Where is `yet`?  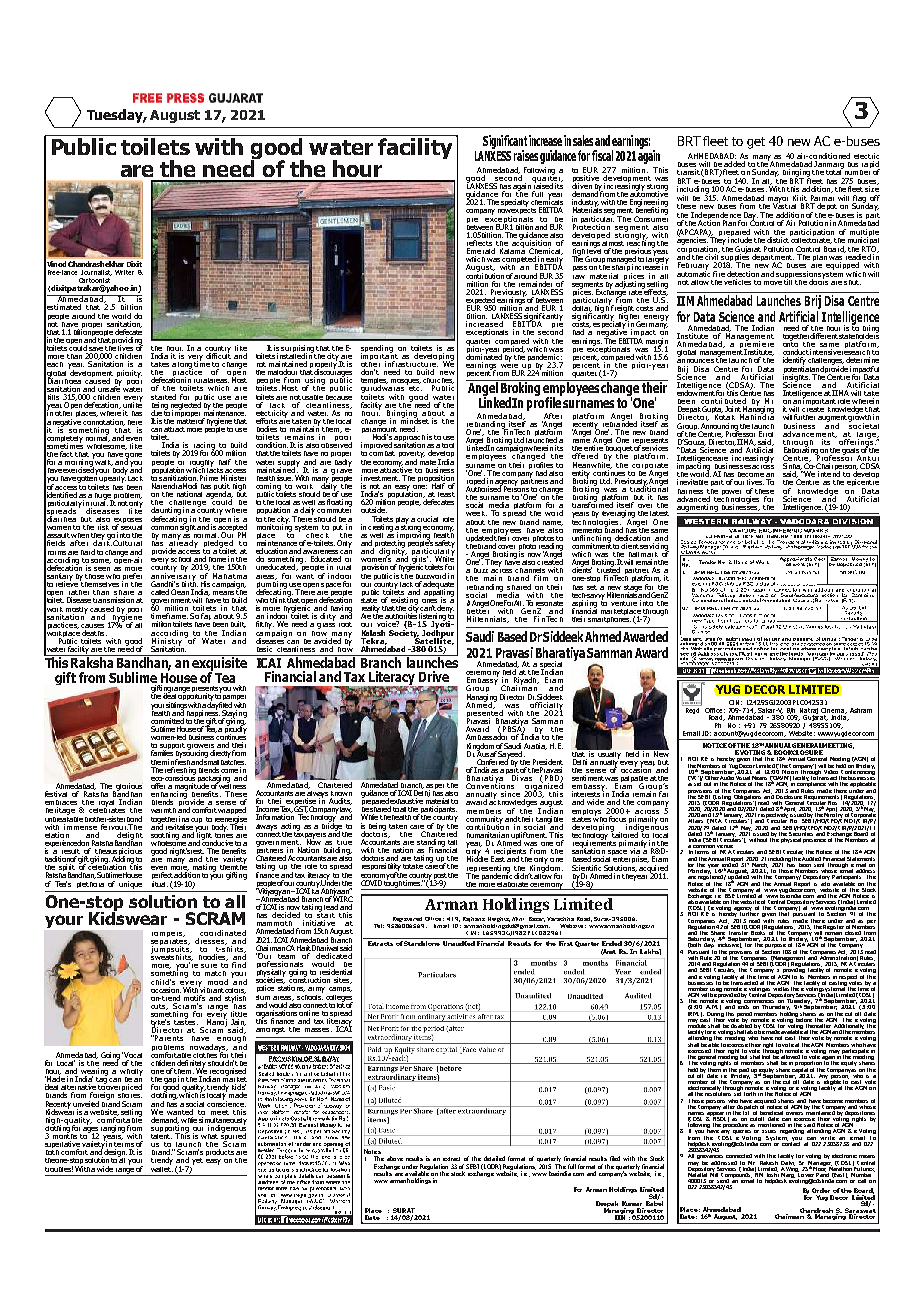
yet is located at coordinates (197, 1161).
